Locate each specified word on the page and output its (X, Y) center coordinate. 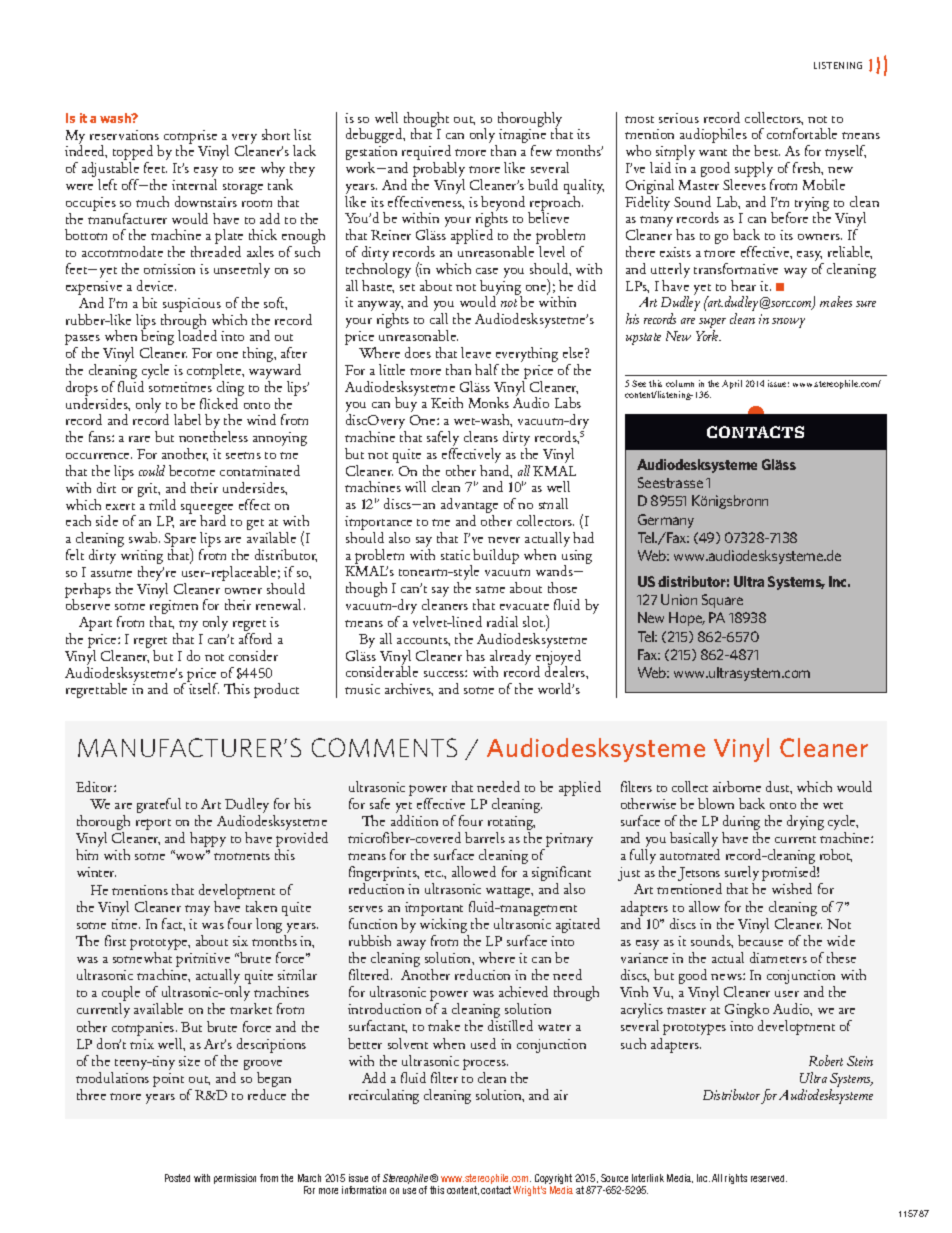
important (434, 909)
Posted (177, 1178)
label (187, 419)
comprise (190, 138)
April (732, 384)
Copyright (552, 1180)
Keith (447, 402)
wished (792, 888)
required (426, 154)
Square (722, 601)
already (510, 658)
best (767, 150)
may (197, 910)
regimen (174, 608)
